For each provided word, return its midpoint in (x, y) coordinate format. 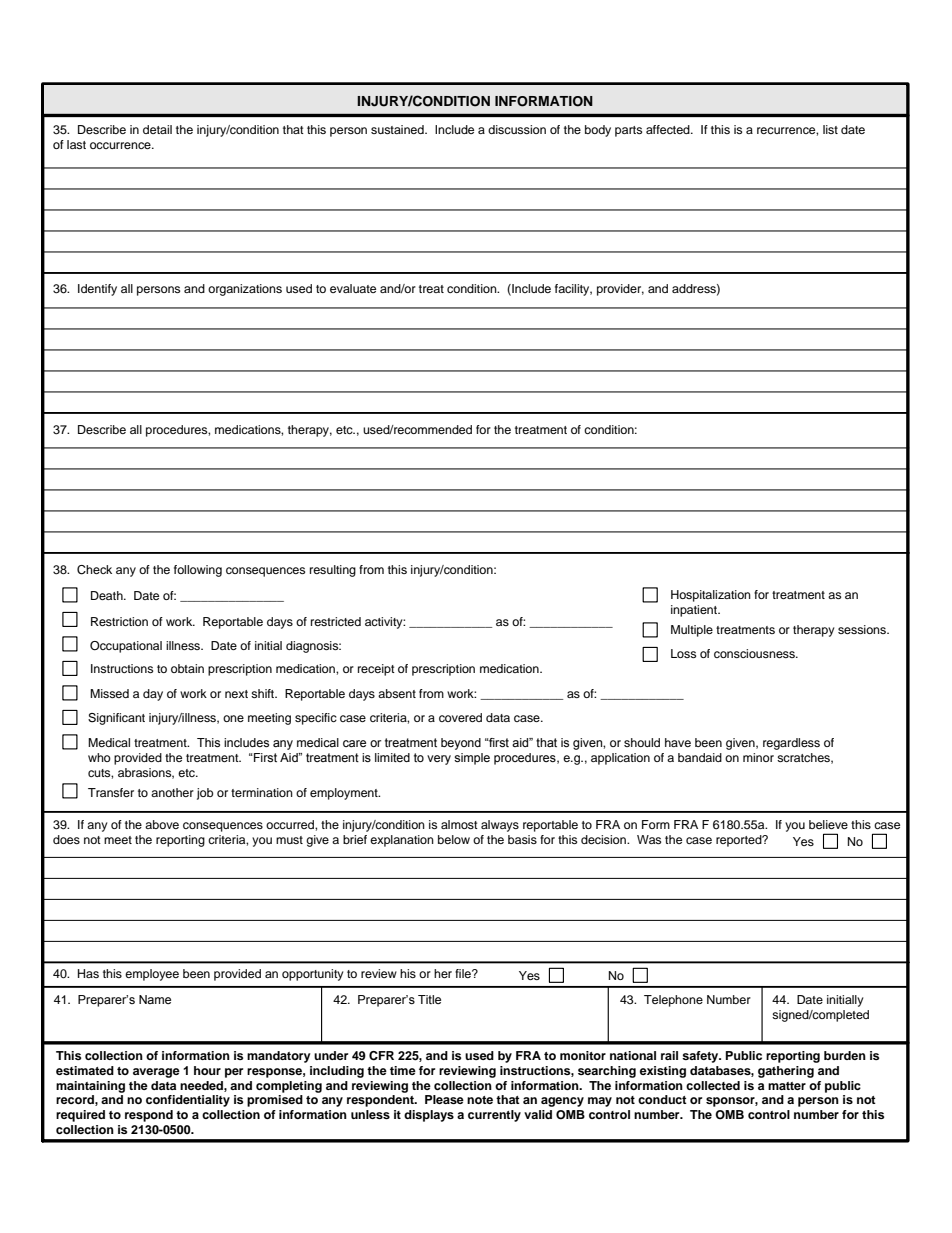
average (156, 1073)
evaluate (353, 288)
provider (620, 290)
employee (152, 975)
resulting (333, 571)
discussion (517, 129)
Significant (116, 719)
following (198, 571)
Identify (97, 290)
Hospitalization (711, 596)
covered (460, 717)
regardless (791, 744)
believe (828, 824)
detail (157, 129)
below (454, 839)
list (830, 129)
